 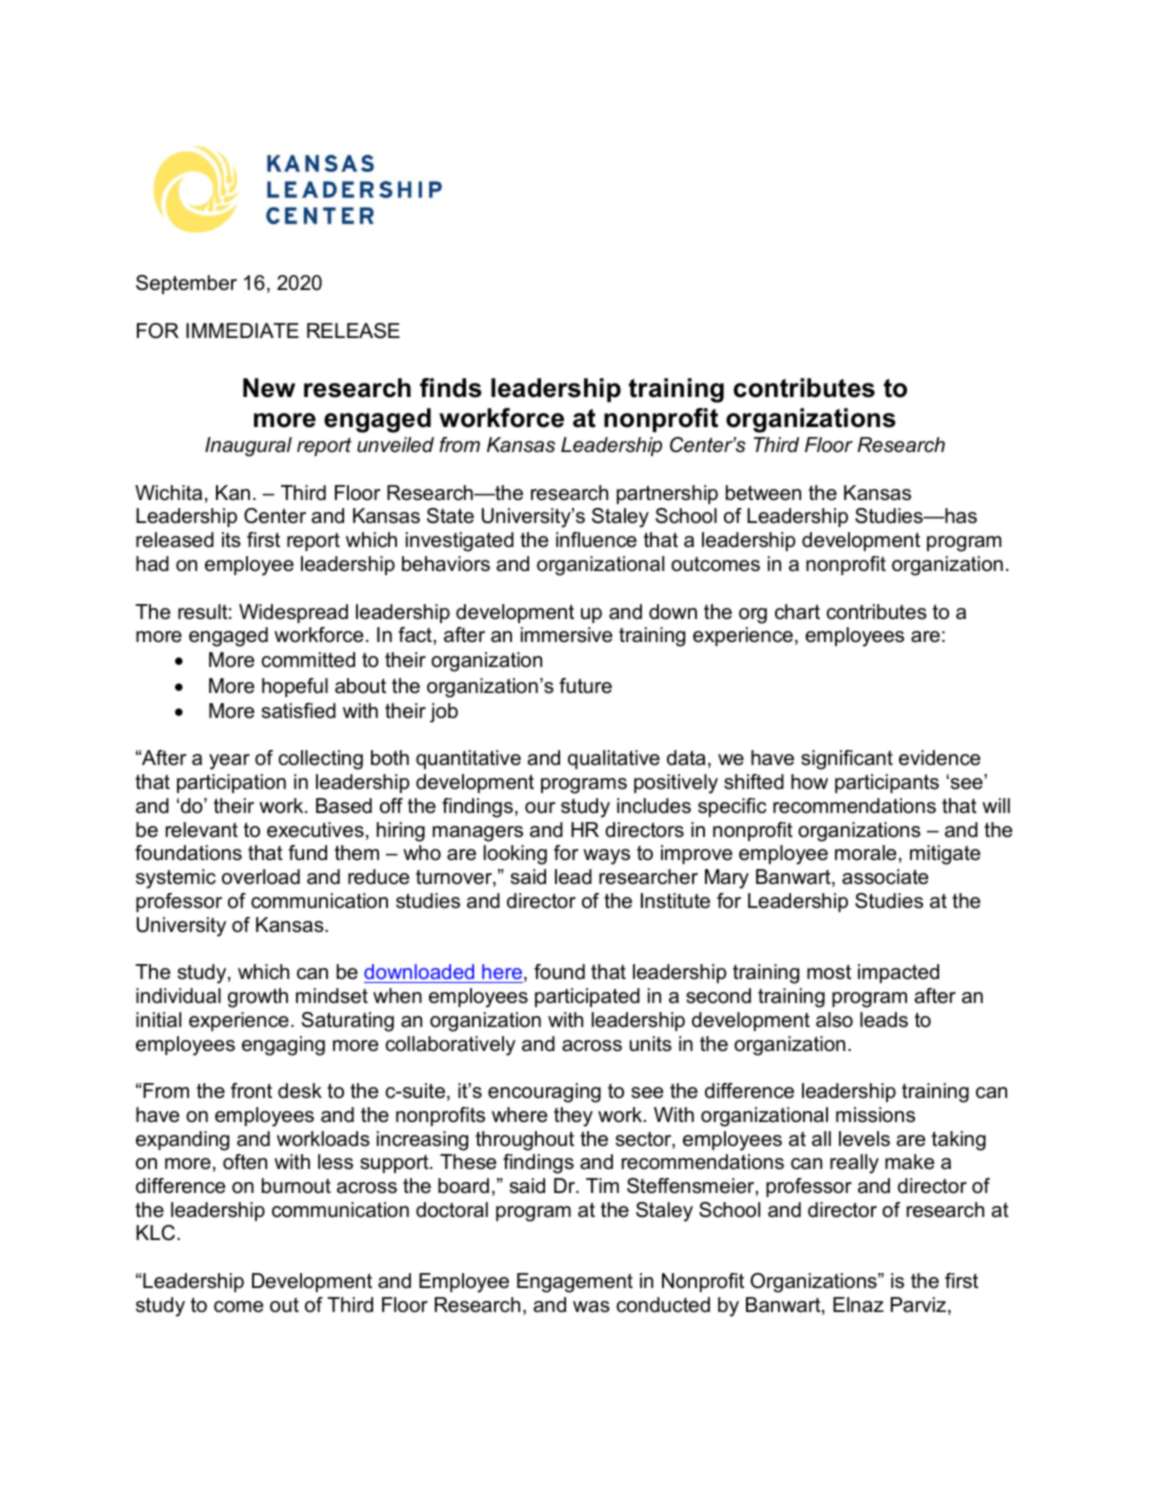 What do you see at coordinates (898, 973) in the screenshot?
I see `impacted` at bounding box center [898, 973].
